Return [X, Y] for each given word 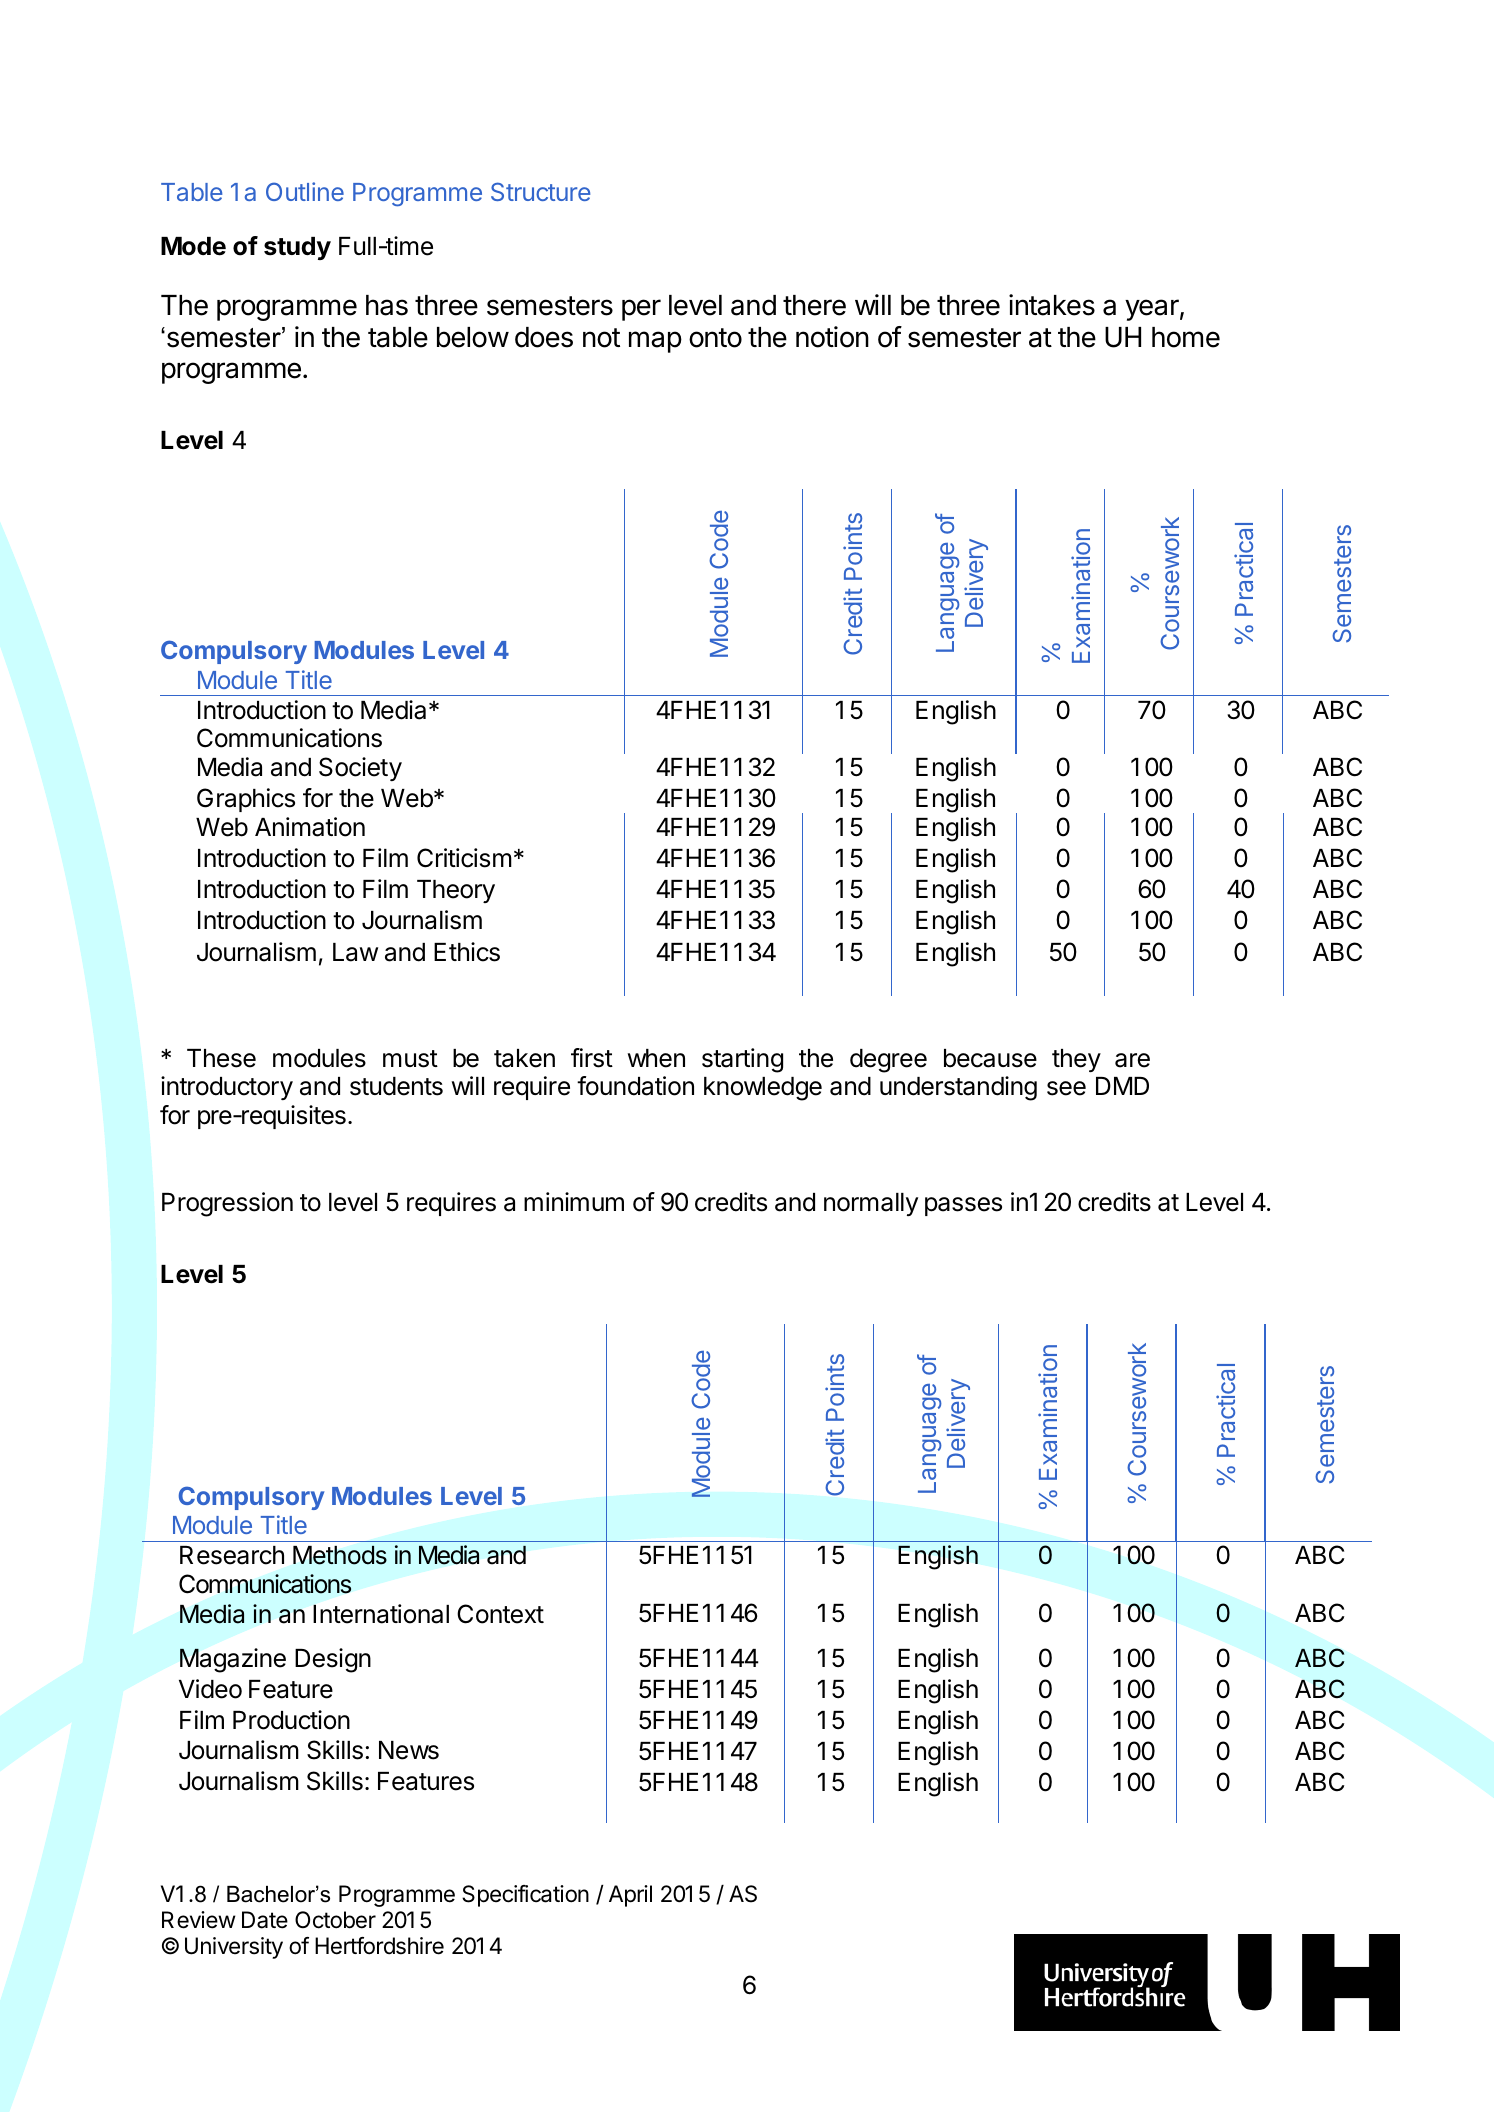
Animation [310, 827]
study [297, 248]
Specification [525, 1896]
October [335, 1920]
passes [963, 1206]
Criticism [464, 858]
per [641, 310]
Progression [227, 1204]
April [630, 1896]
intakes [1052, 305]
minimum [574, 1201]
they [1076, 1060]
